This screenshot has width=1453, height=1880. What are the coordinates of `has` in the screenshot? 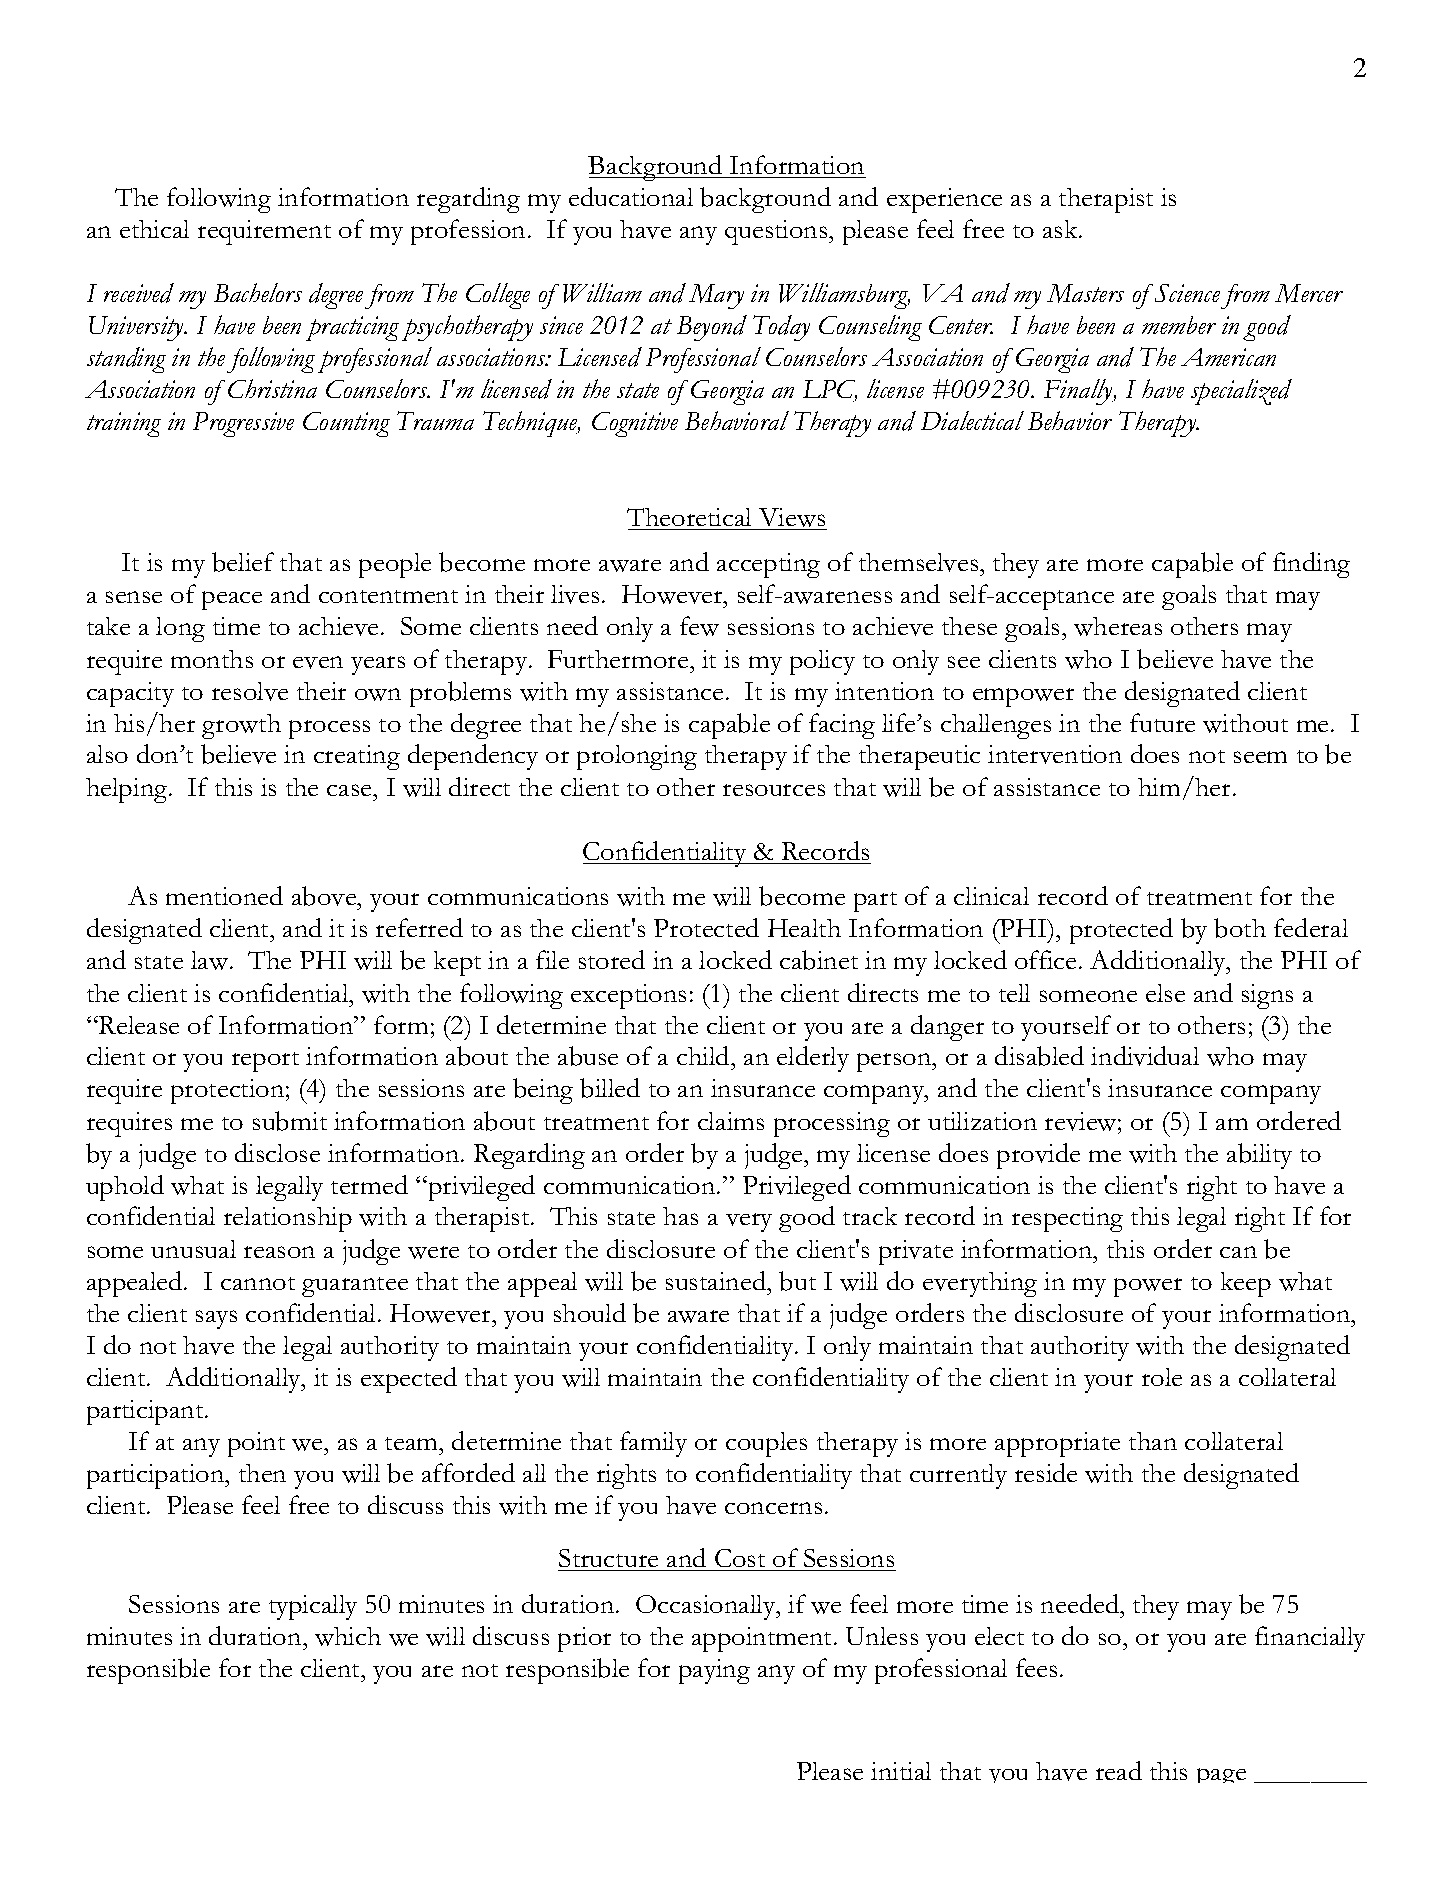 It's located at (680, 1216).
